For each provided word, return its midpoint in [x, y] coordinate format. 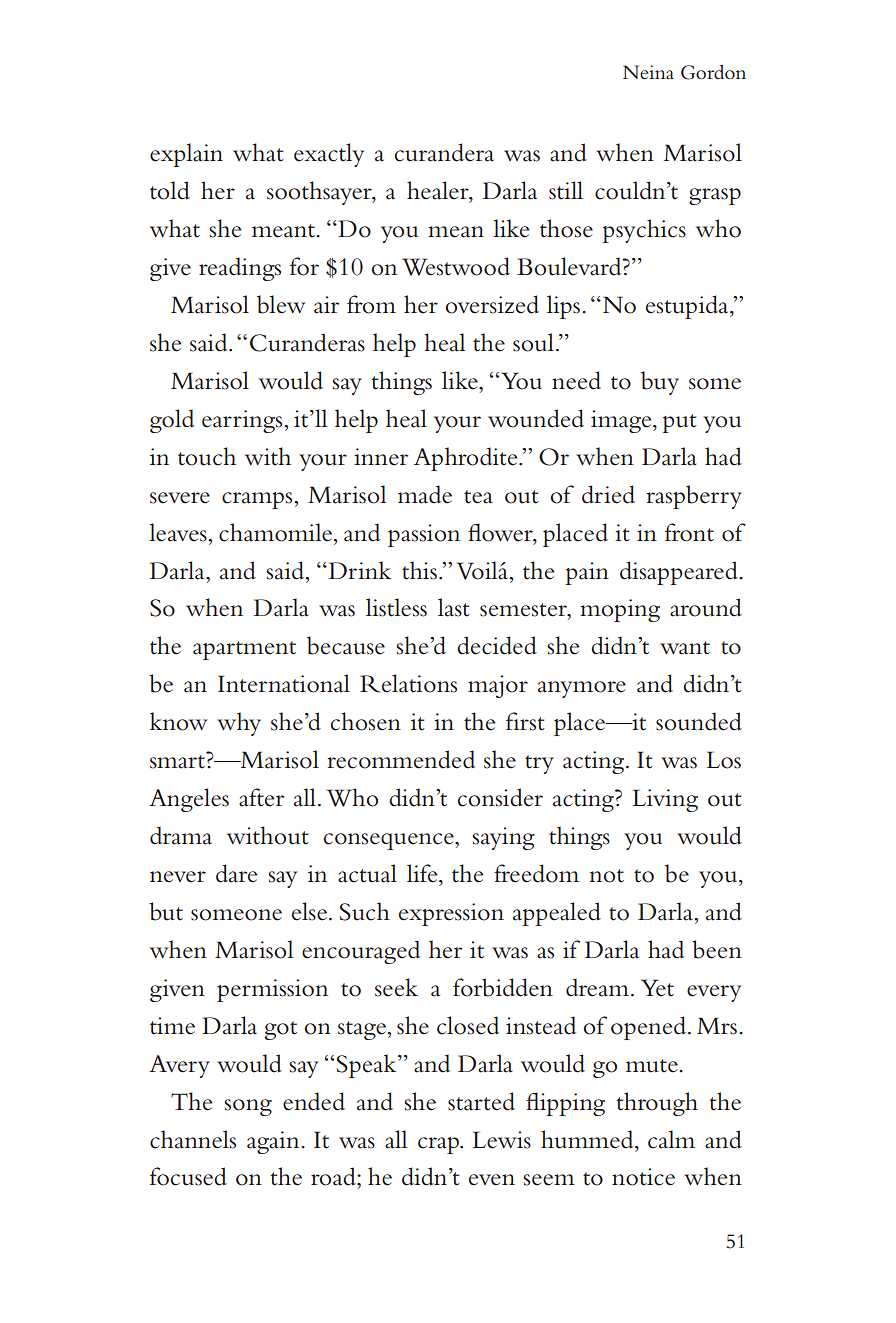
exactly [329, 155]
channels [193, 1139]
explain [186, 155]
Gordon [713, 72]
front [689, 532]
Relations [408, 683]
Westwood [456, 266]
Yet [657, 988]
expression [451, 914]
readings [240, 269]
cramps [258, 500]
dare [236, 873]
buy [660, 383]
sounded [699, 721]
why [239, 724]
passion [424, 535]
